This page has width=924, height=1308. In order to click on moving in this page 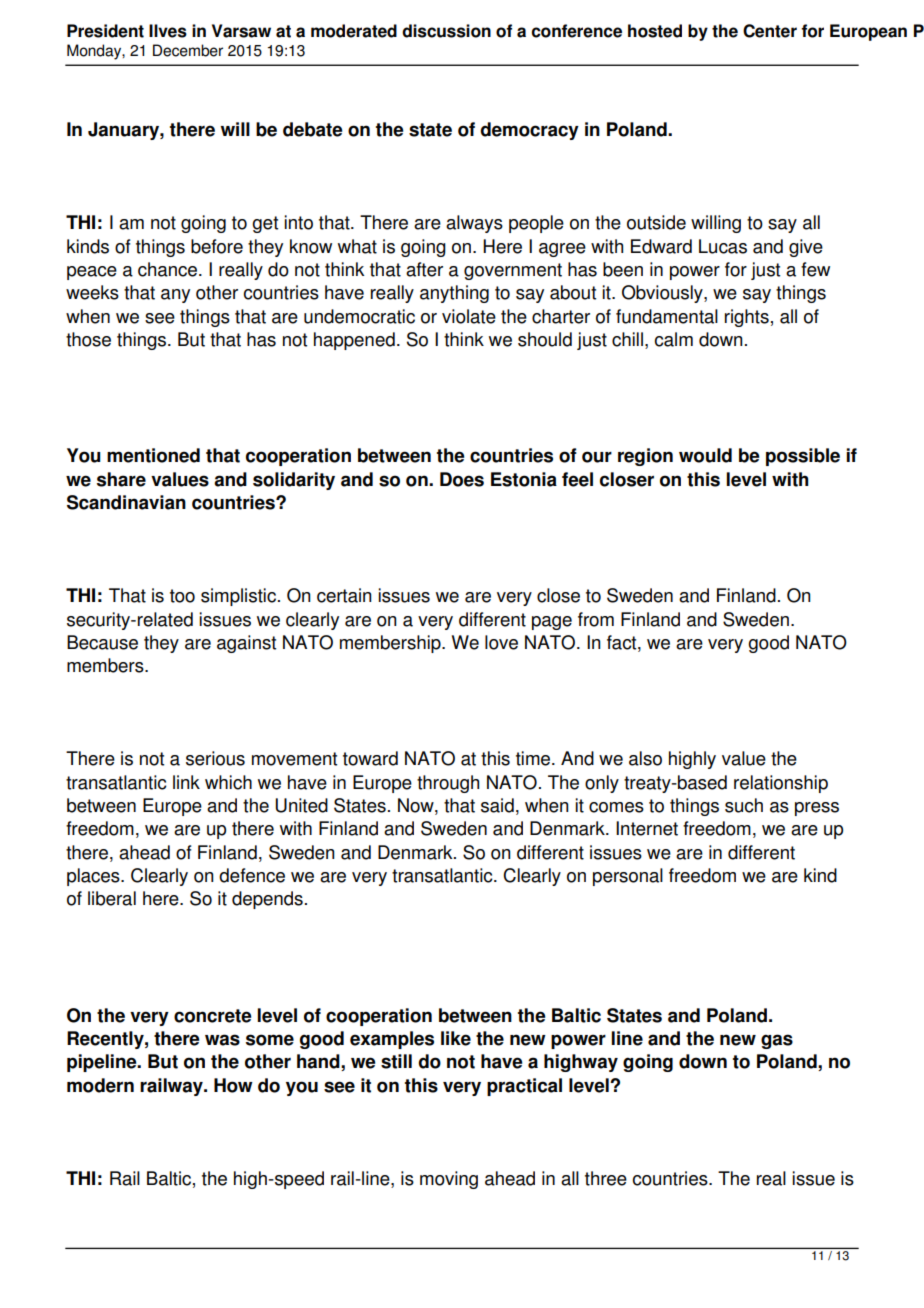, I will do `click(449, 1180)`.
